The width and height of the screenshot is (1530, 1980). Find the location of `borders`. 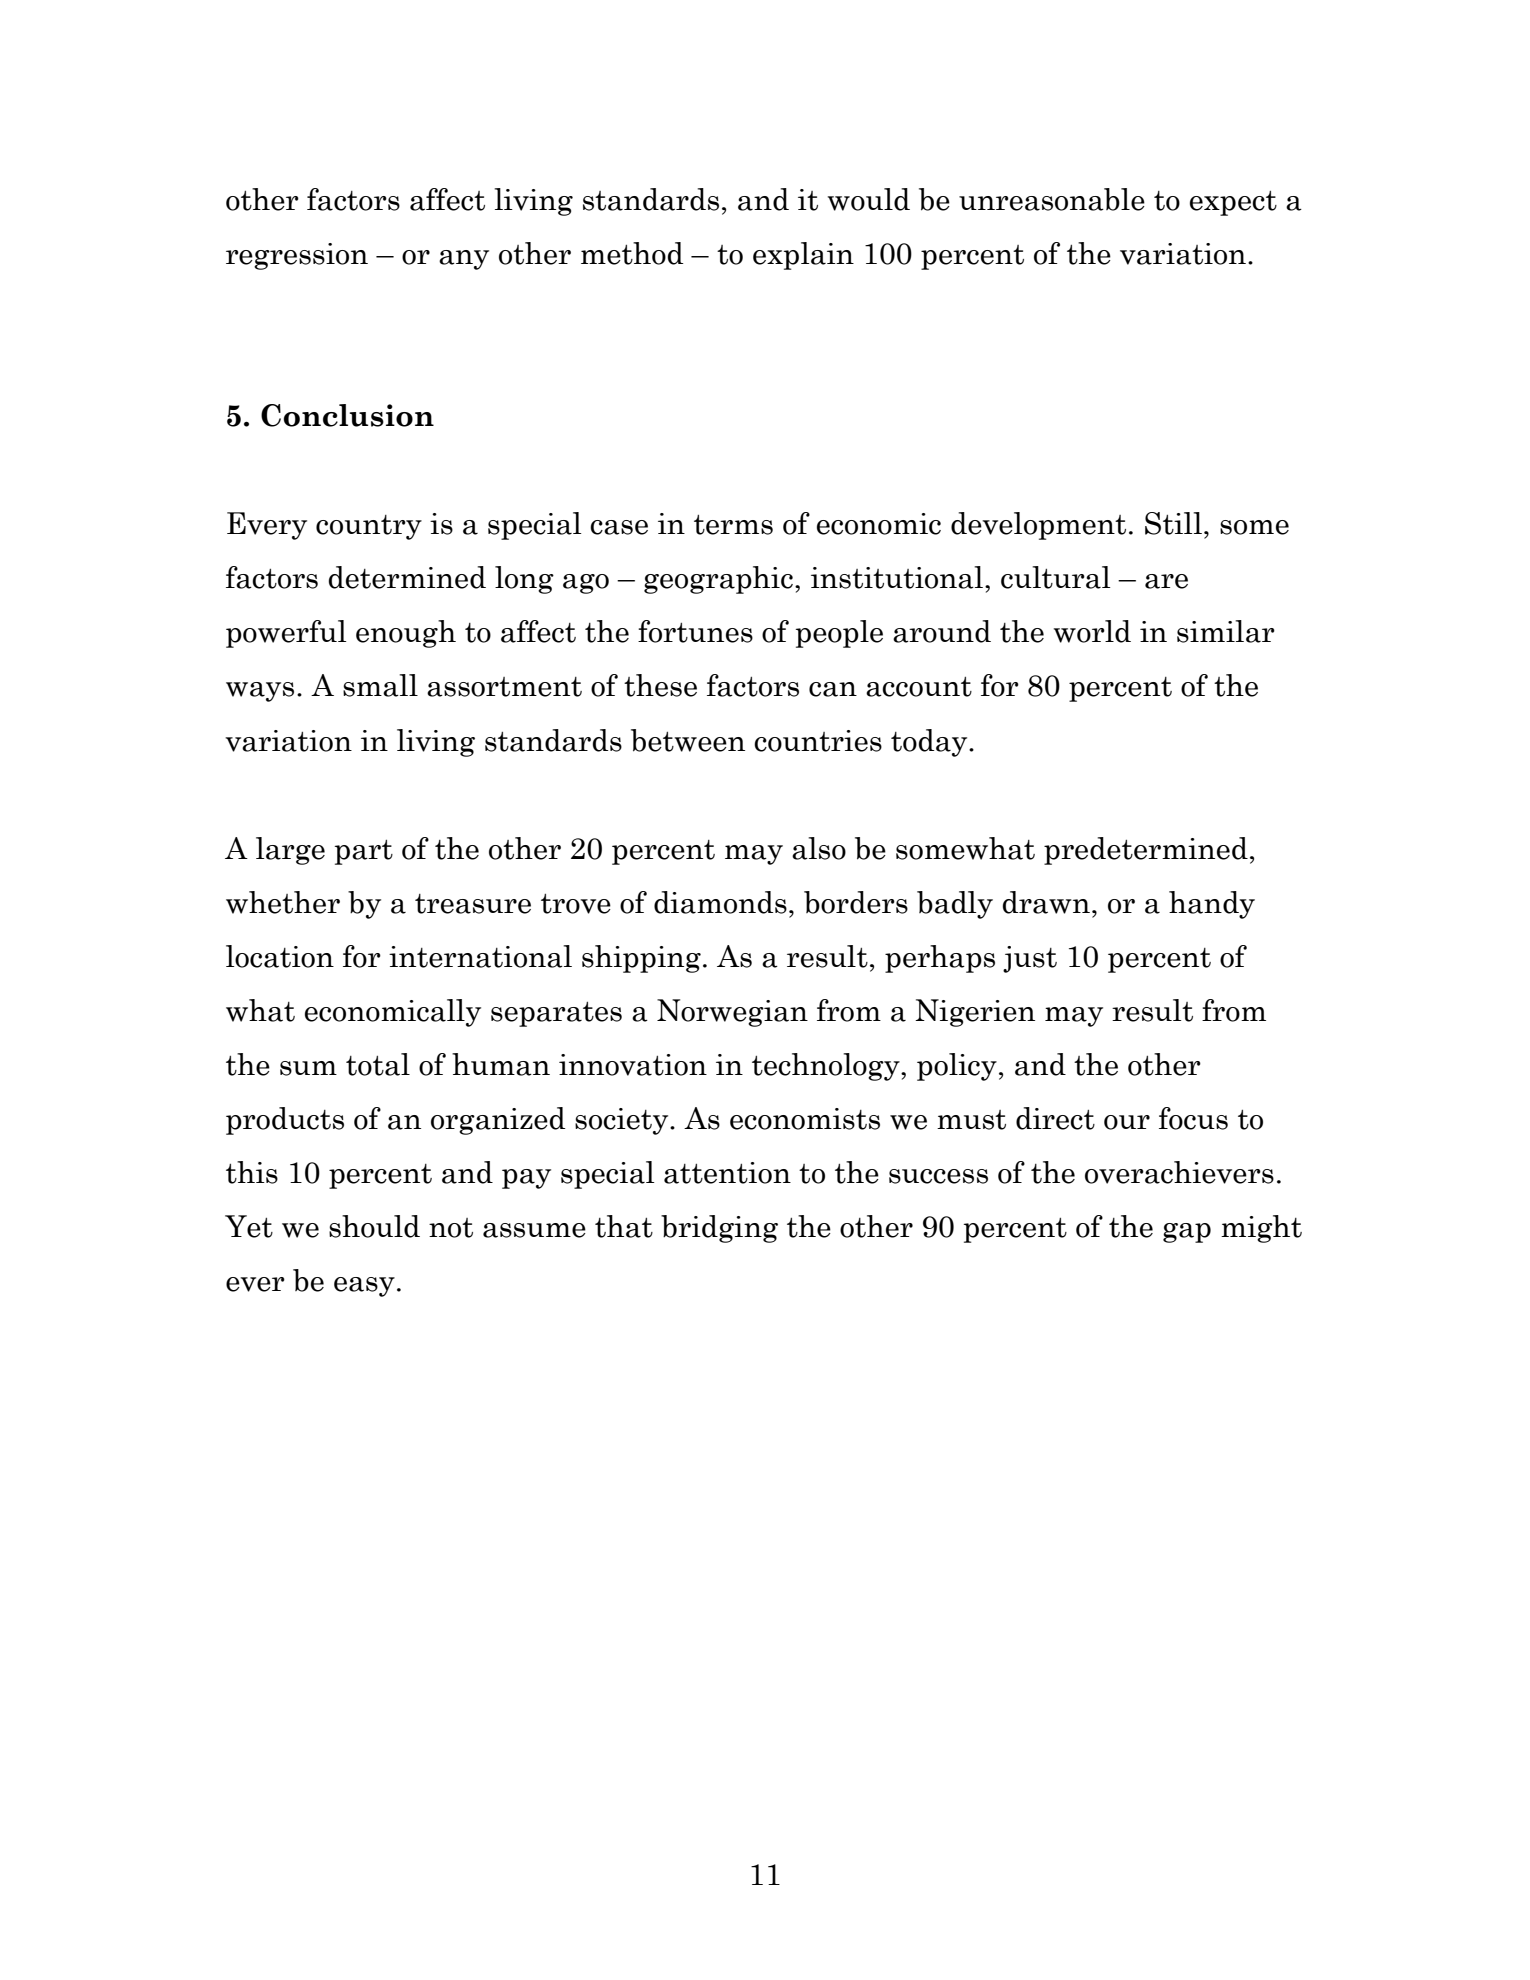

borders is located at coordinates (856, 902).
